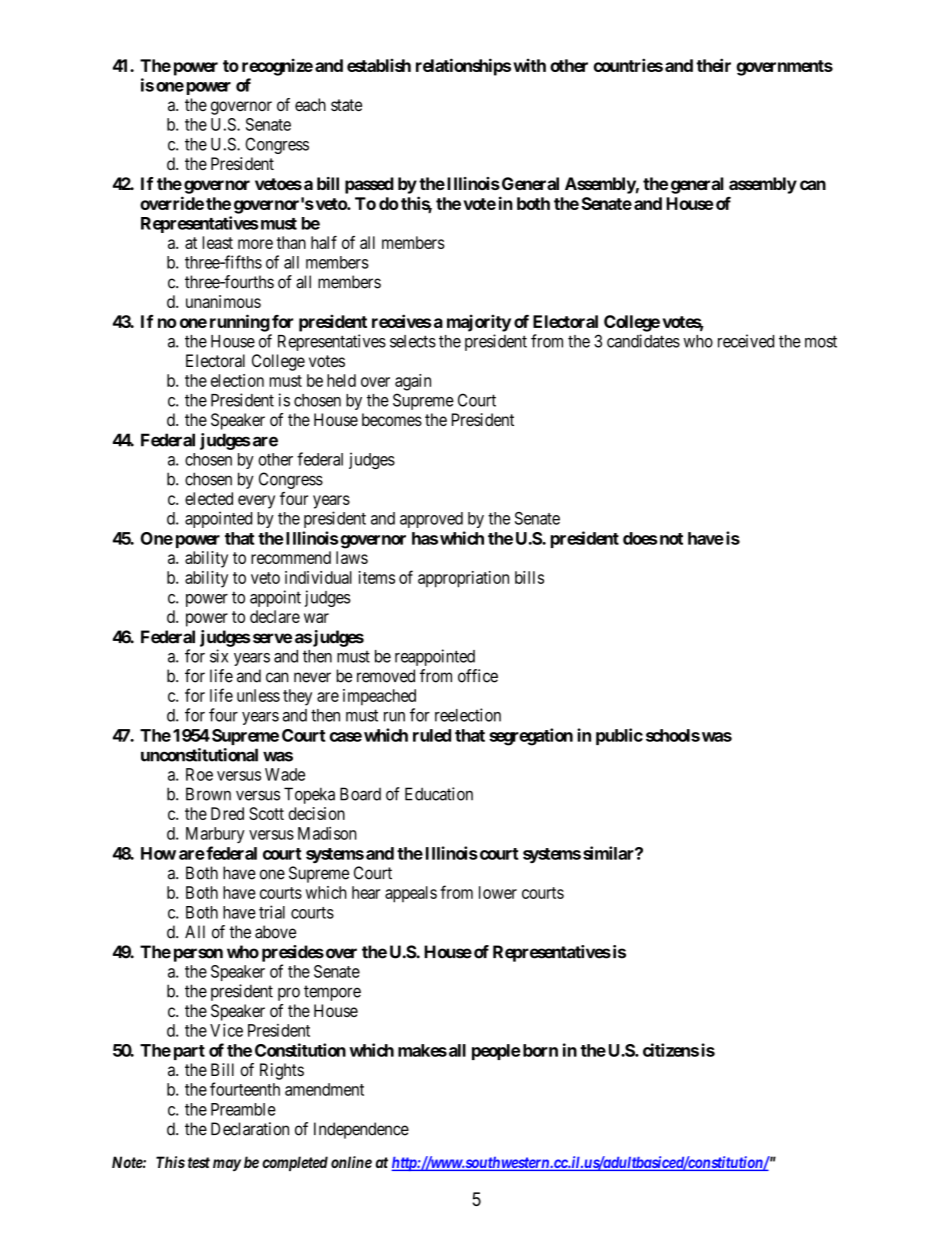 This screenshot has height=1233, width=952. Describe the element at coordinates (256, 502) in the screenshot. I see `every` at that location.
